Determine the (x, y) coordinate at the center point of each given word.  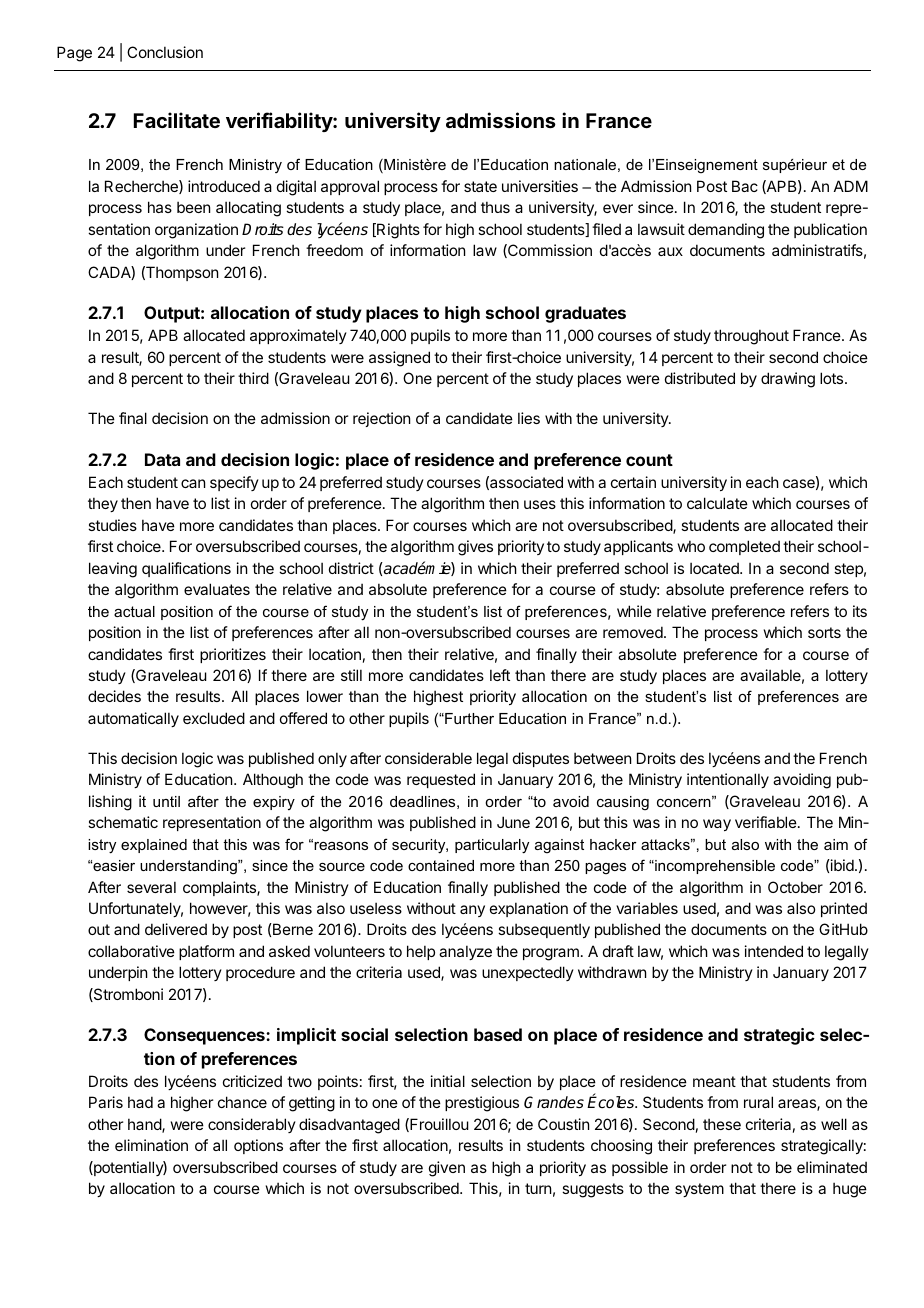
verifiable (767, 822)
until (166, 801)
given (447, 1169)
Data (162, 459)
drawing (788, 380)
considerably (252, 1125)
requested (441, 780)
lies (529, 418)
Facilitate (177, 120)
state (480, 186)
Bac (745, 186)
